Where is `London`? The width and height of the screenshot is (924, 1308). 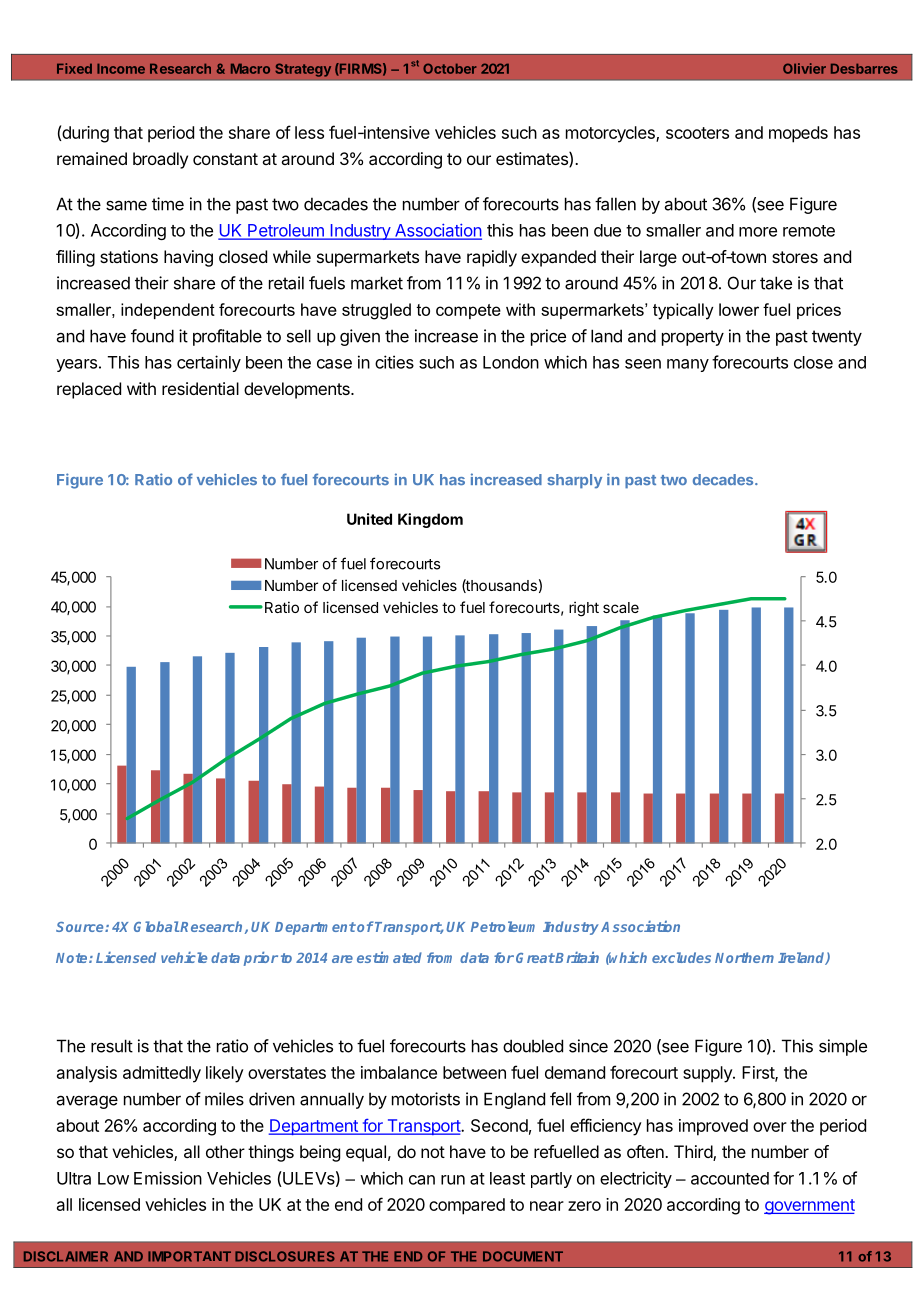 London is located at coordinates (511, 362).
